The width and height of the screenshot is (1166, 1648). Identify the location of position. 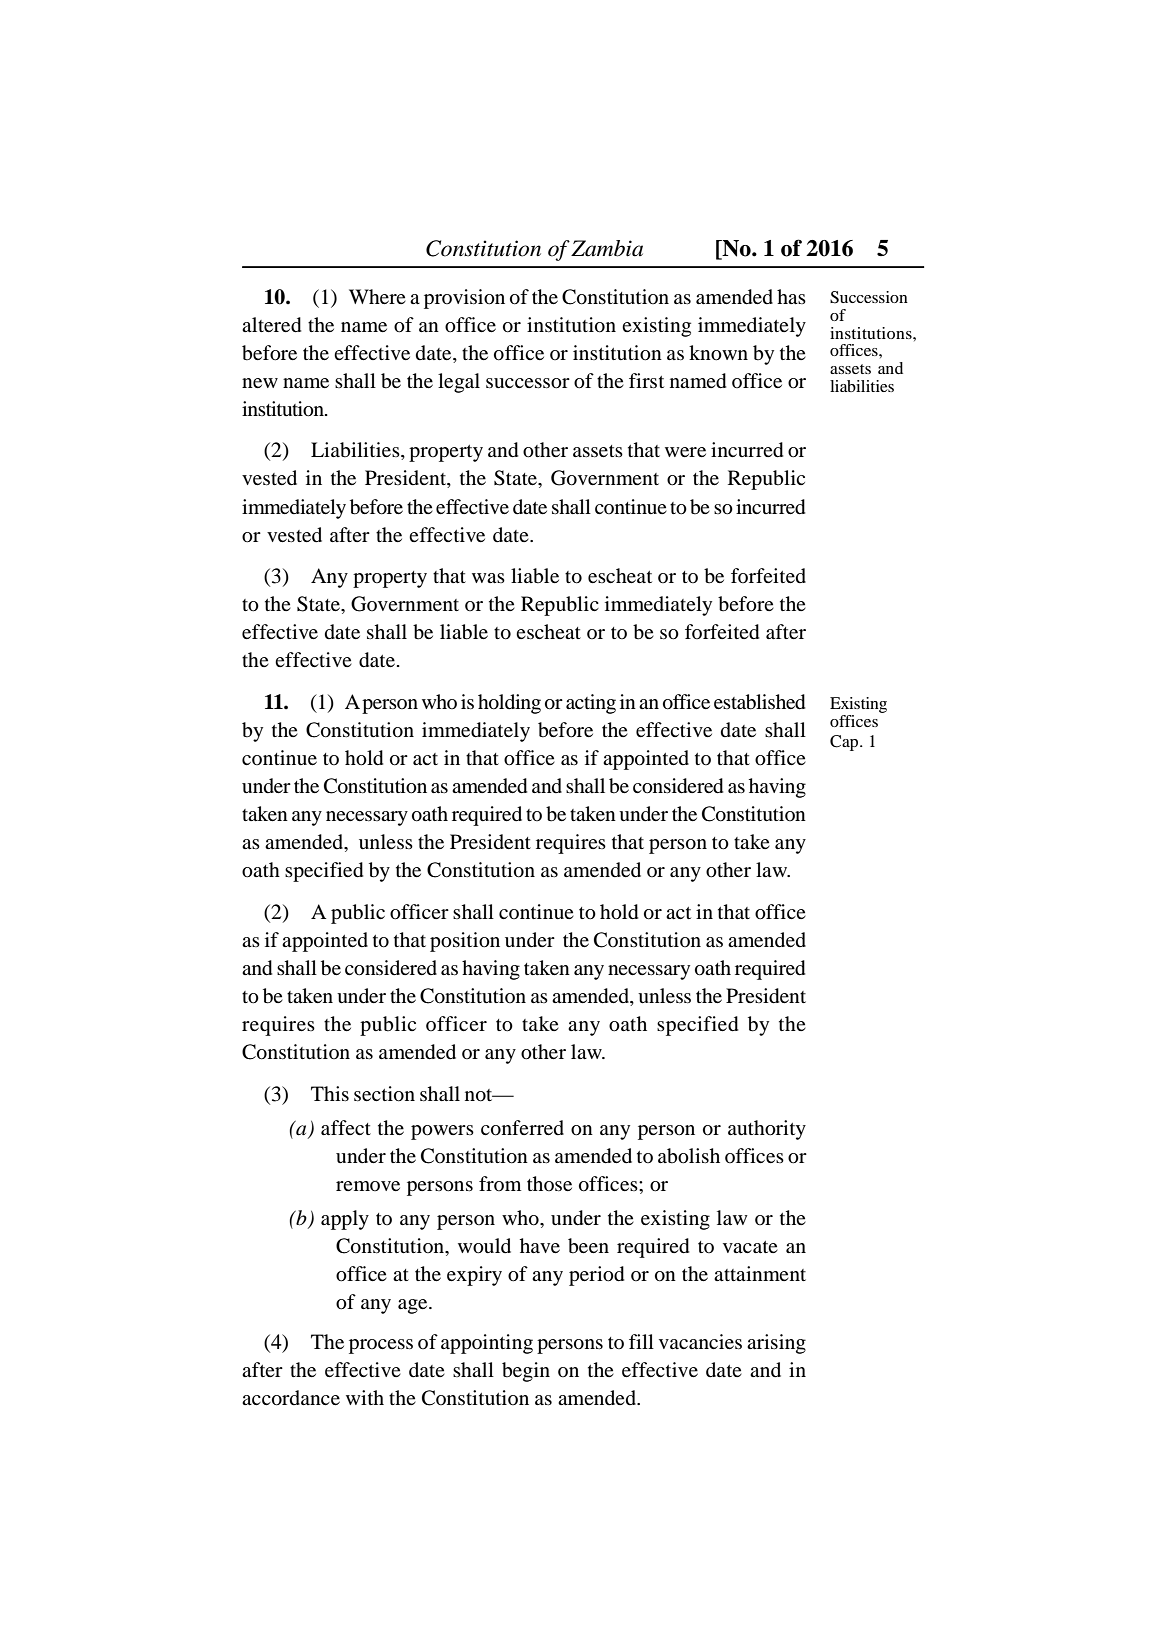
(465, 942).
